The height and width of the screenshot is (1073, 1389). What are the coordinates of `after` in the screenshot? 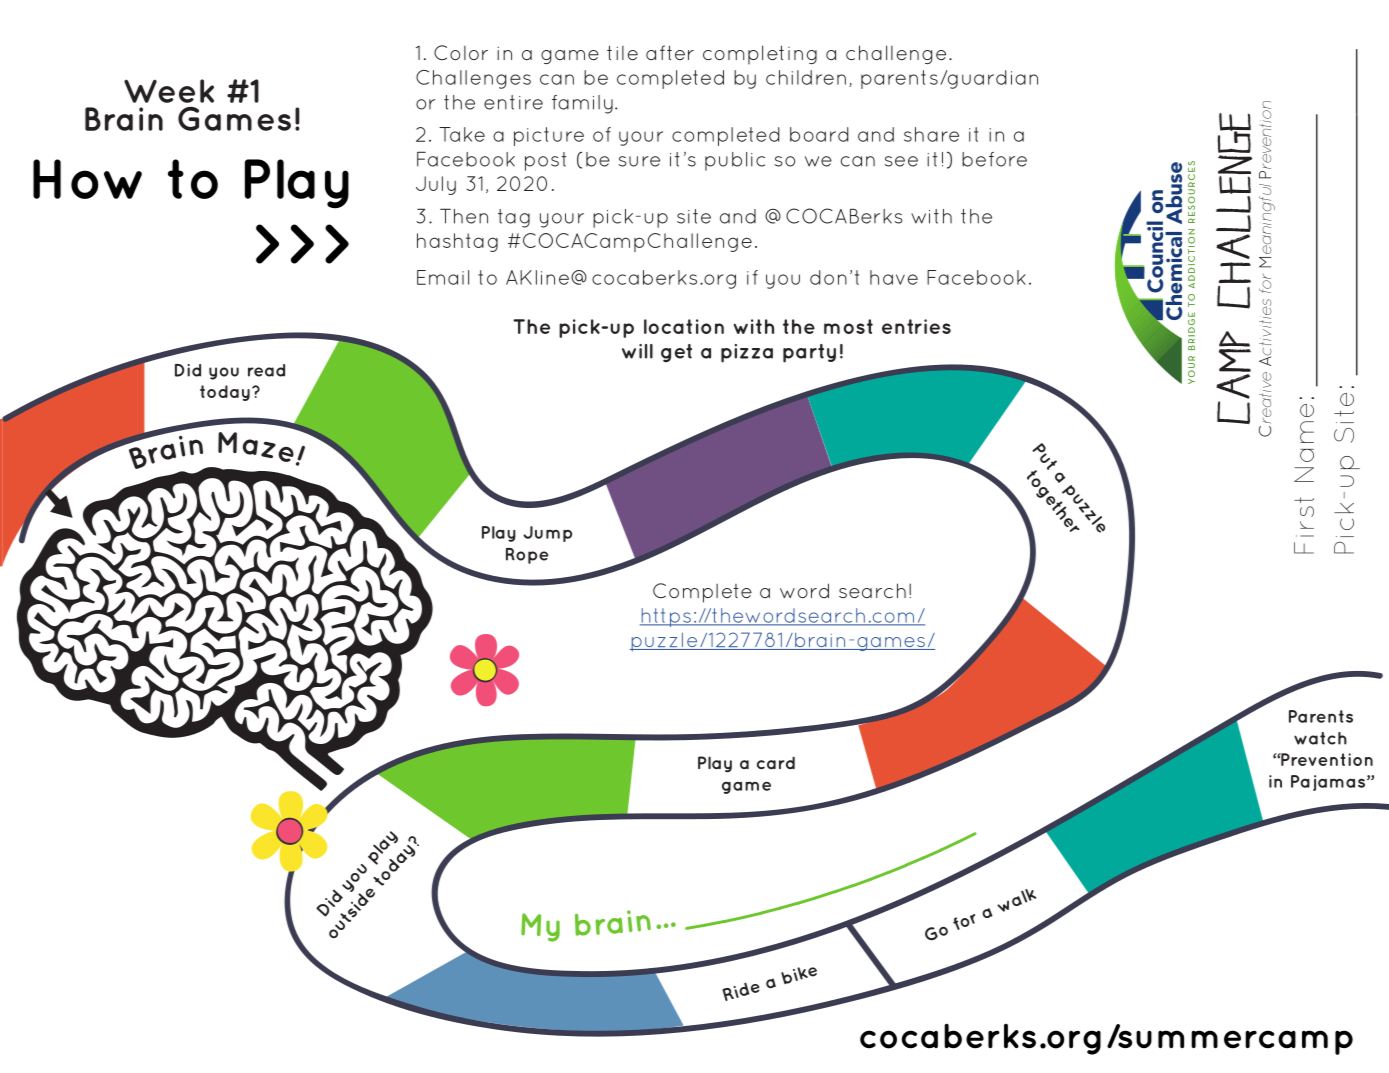 It's located at (670, 52).
